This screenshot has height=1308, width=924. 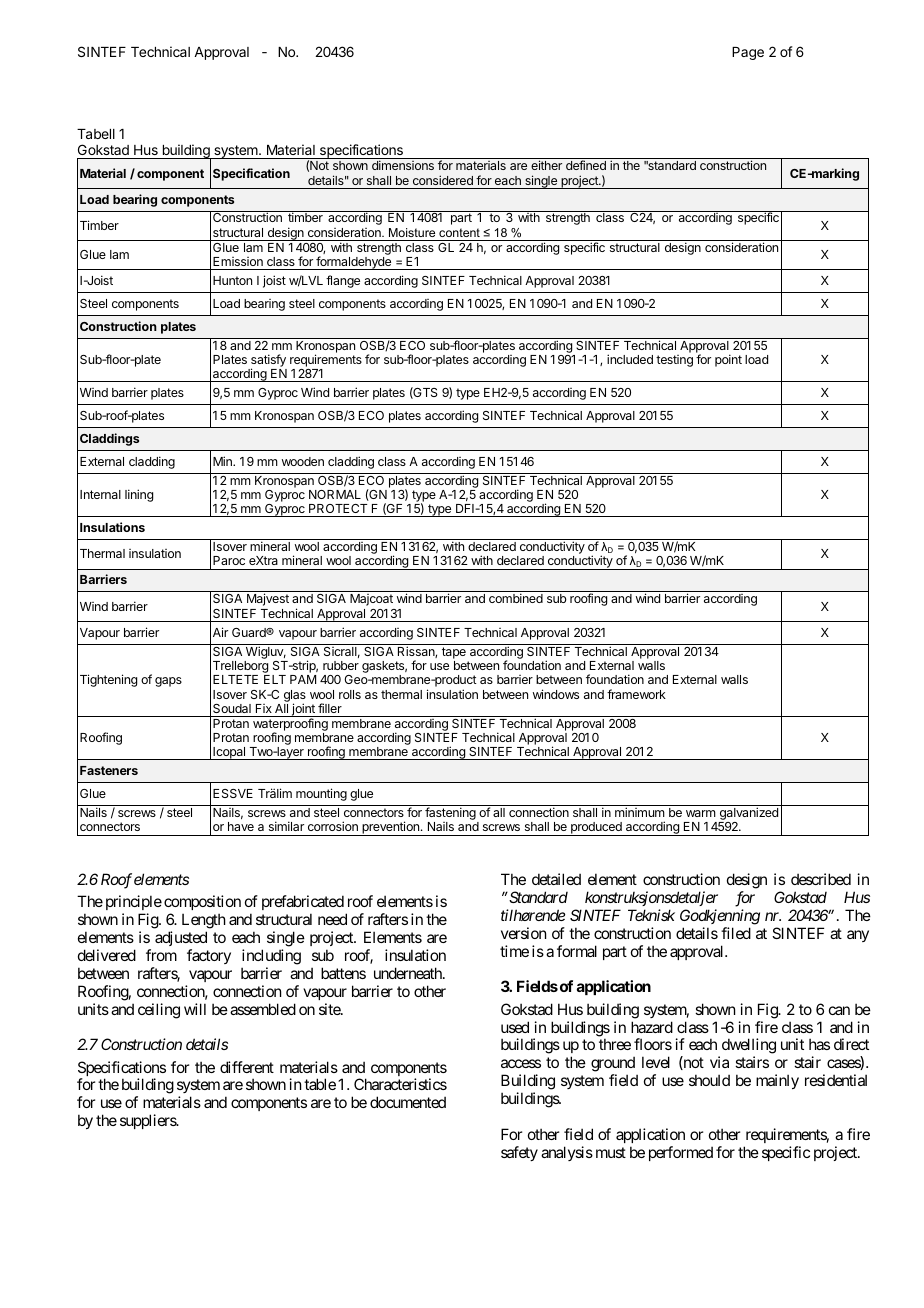 I want to click on satisfy, so click(x=268, y=362).
